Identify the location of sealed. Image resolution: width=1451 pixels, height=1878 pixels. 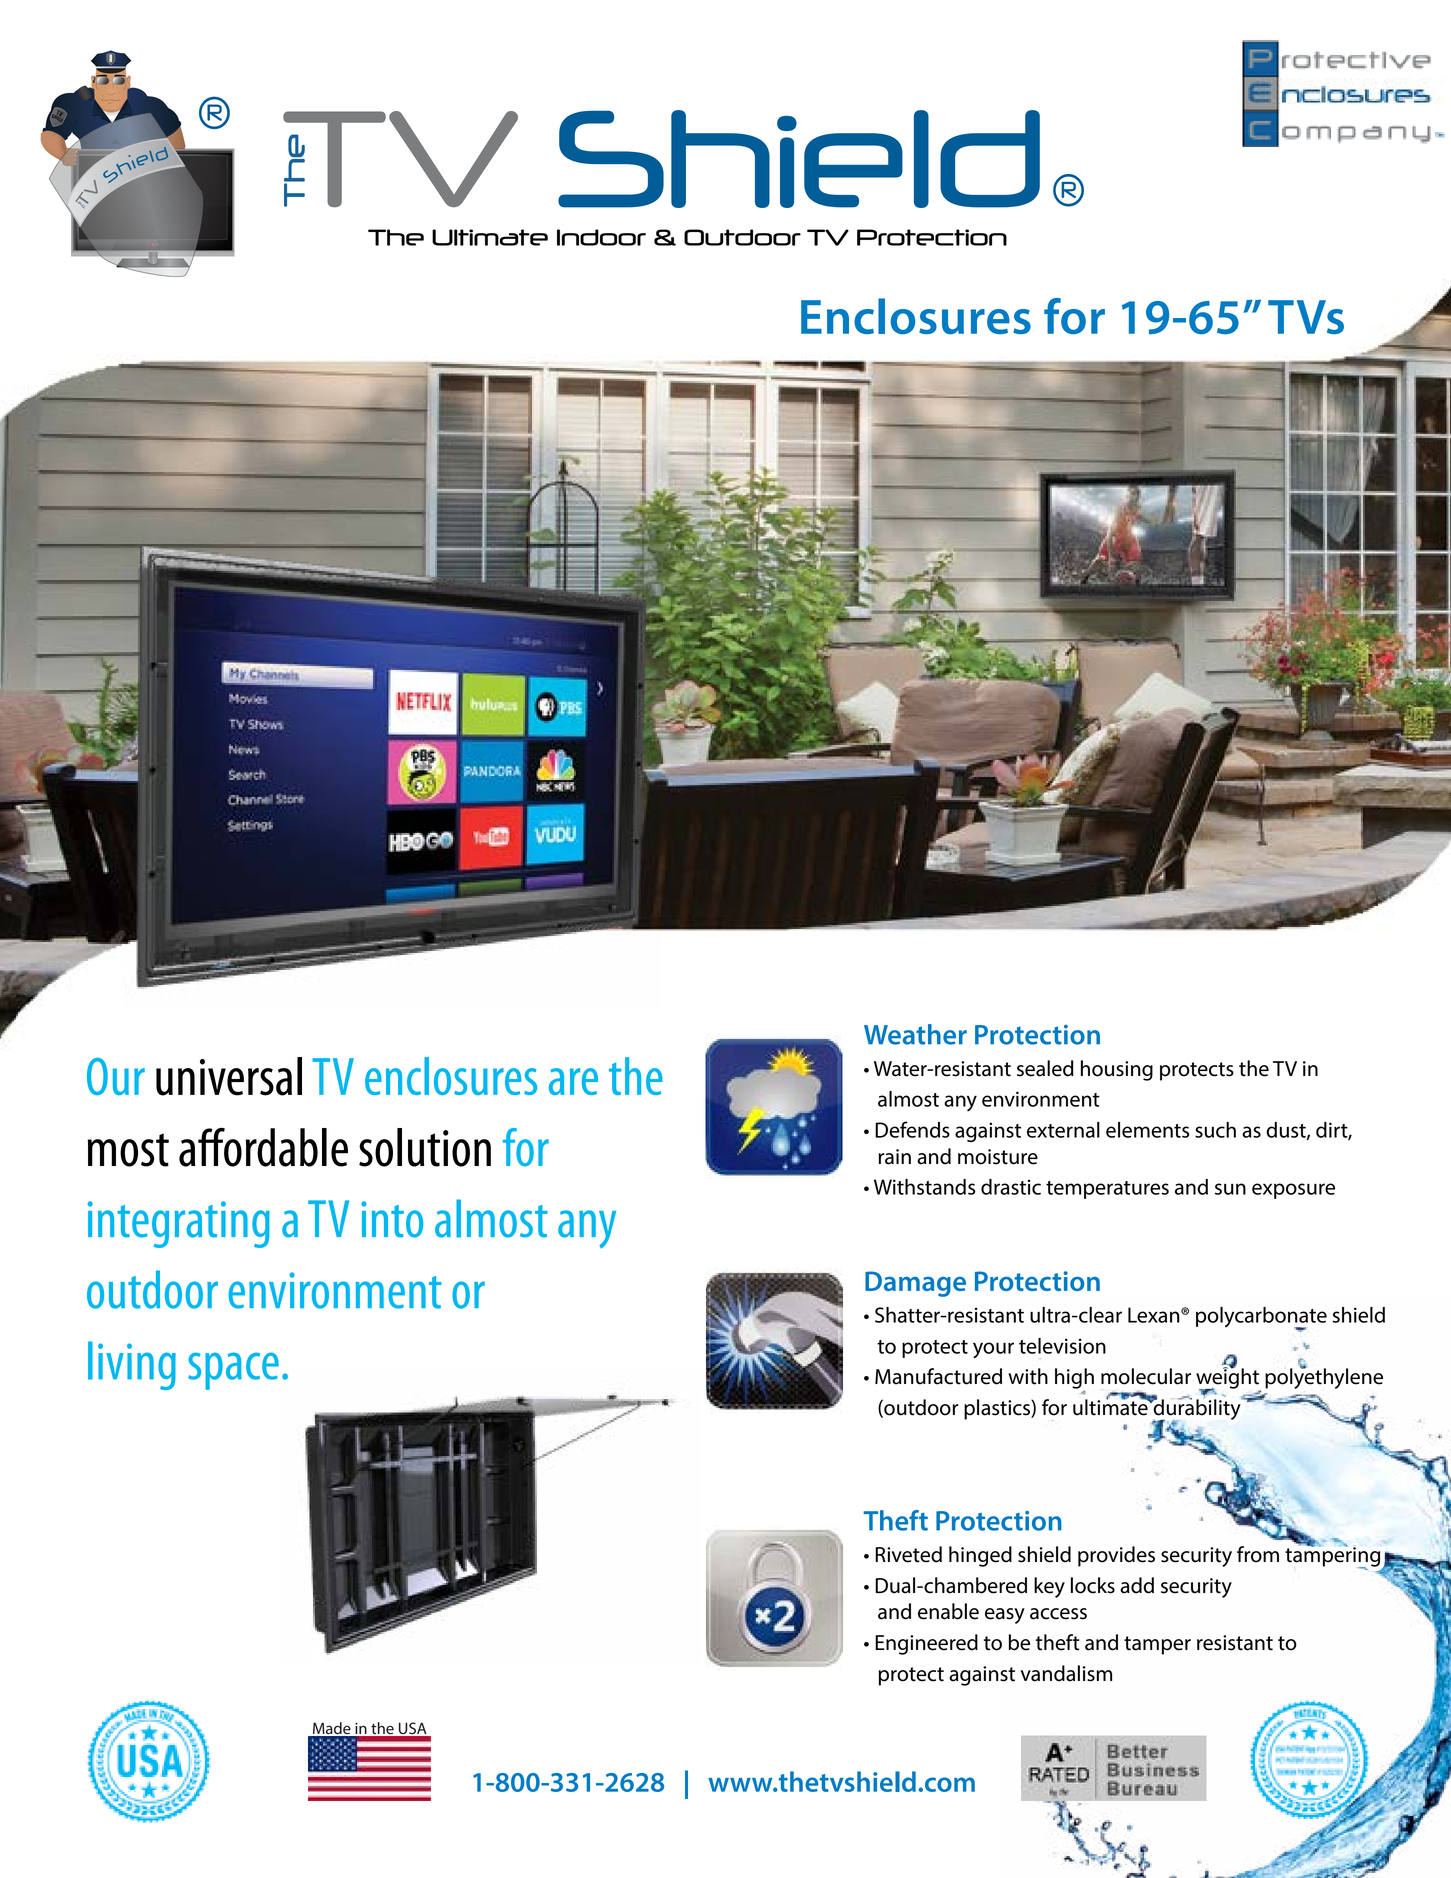
(1045, 1068).
